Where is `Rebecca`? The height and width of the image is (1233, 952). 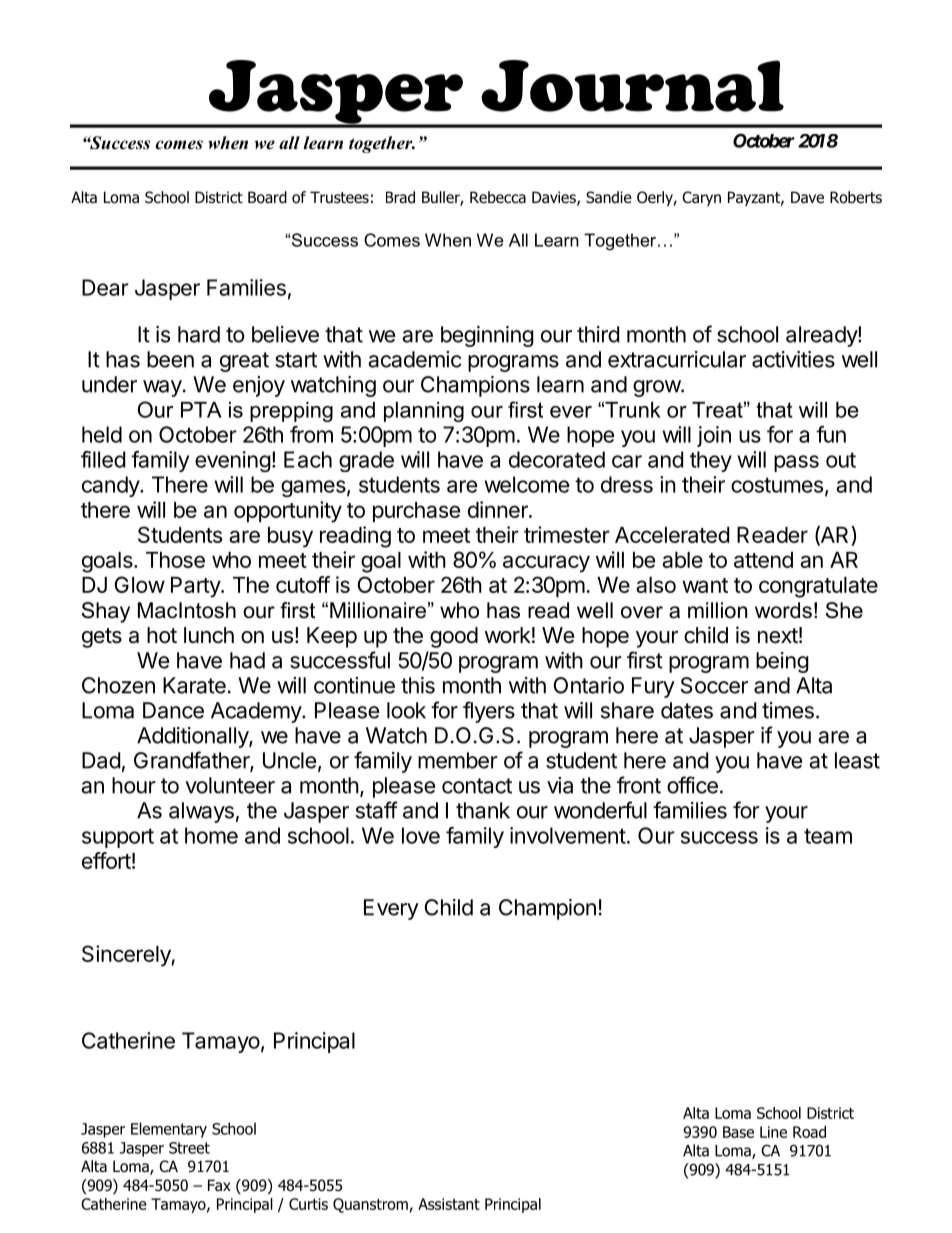
Rebecca is located at coordinates (498, 197).
